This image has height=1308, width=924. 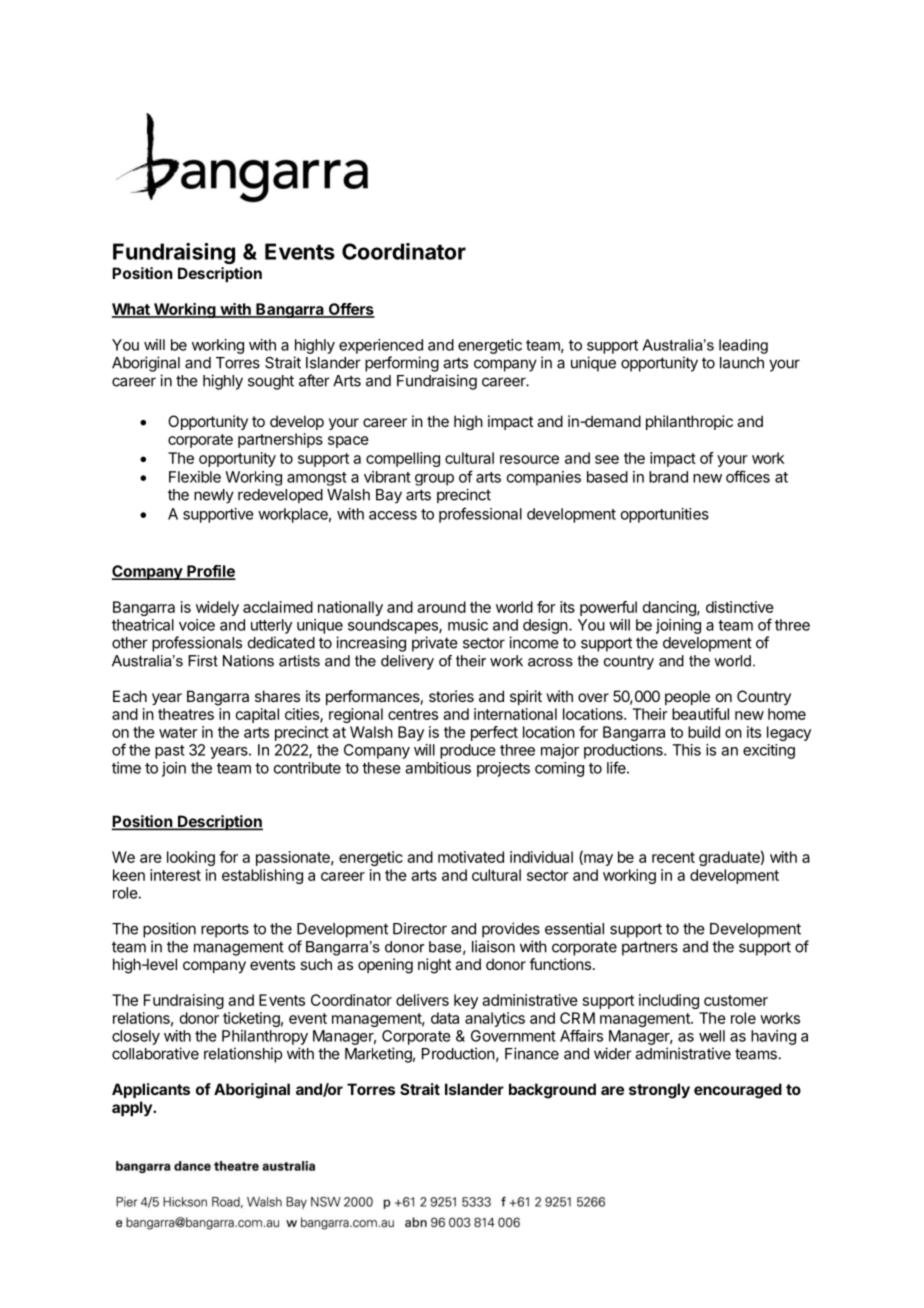 What do you see at coordinates (743, 346) in the image?
I see `leading` at bounding box center [743, 346].
